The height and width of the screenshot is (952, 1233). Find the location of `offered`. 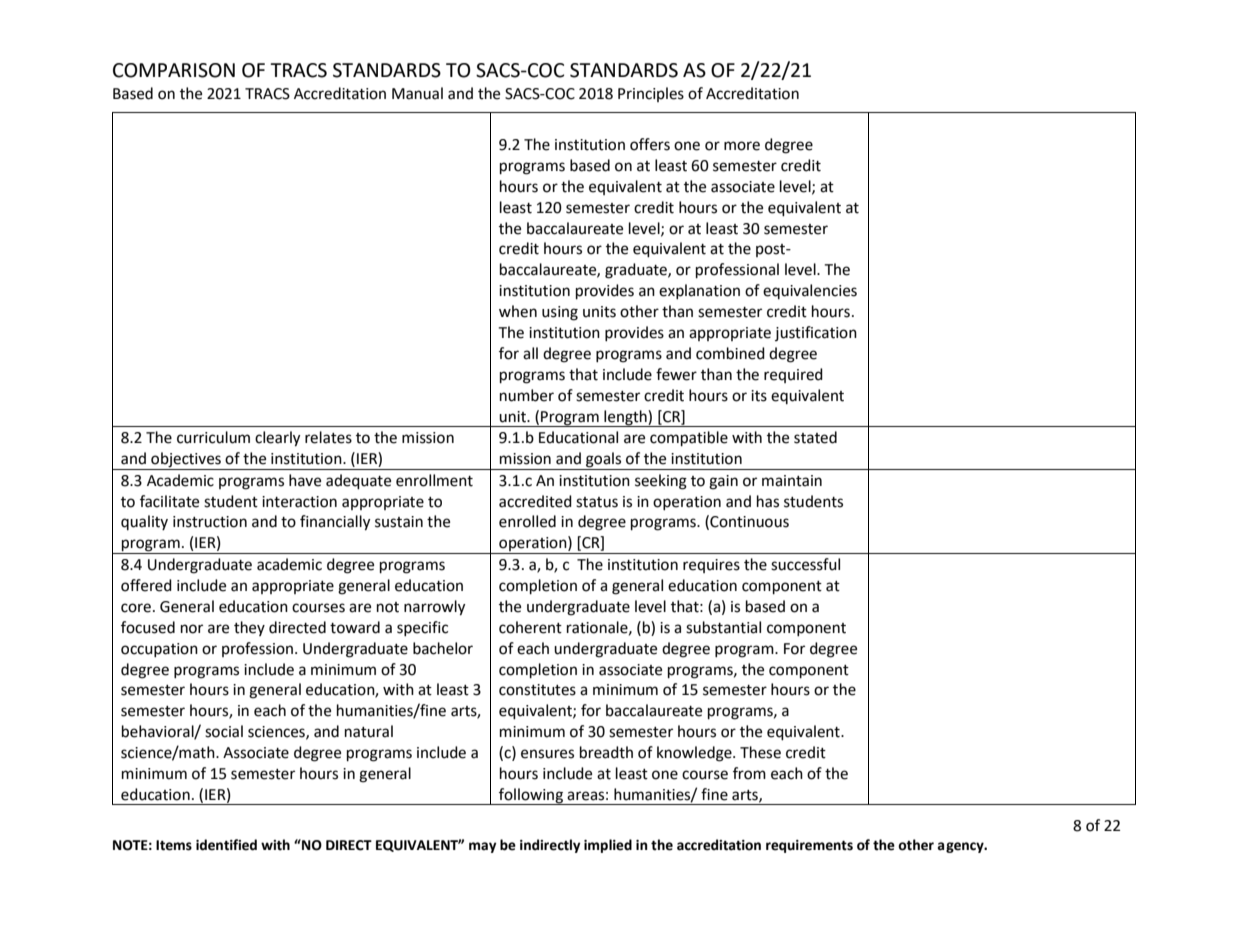

offered is located at coordinates (146, 585).
